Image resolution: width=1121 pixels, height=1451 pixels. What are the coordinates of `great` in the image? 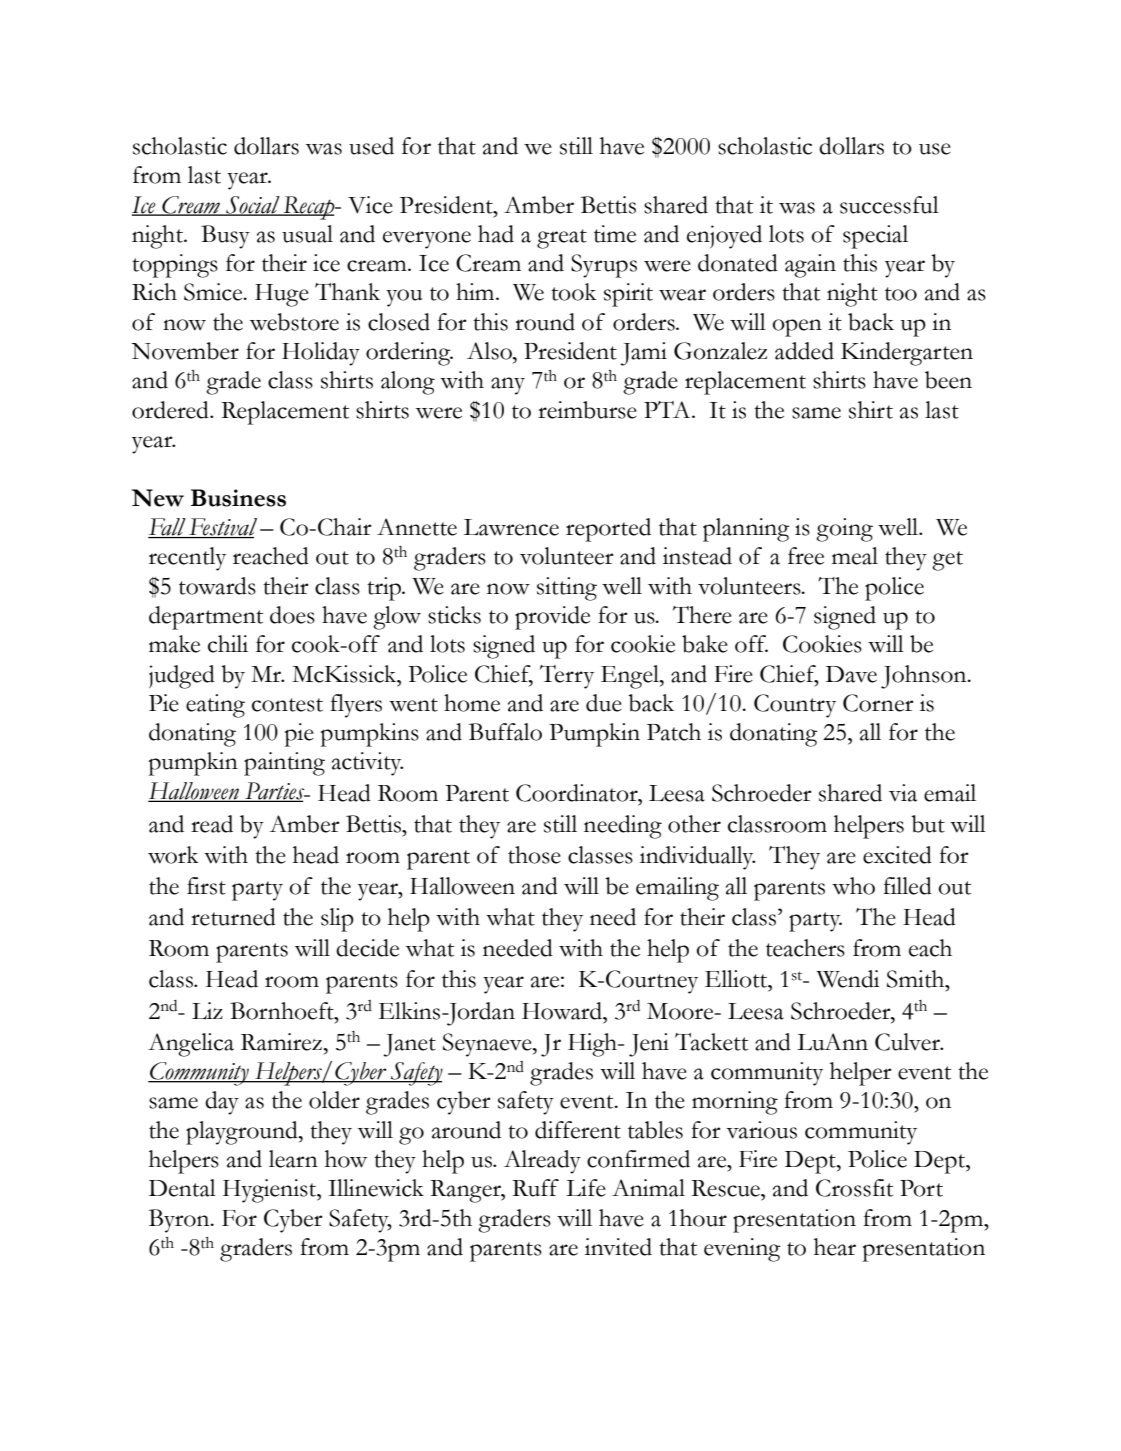 It's located at (562, 239).
